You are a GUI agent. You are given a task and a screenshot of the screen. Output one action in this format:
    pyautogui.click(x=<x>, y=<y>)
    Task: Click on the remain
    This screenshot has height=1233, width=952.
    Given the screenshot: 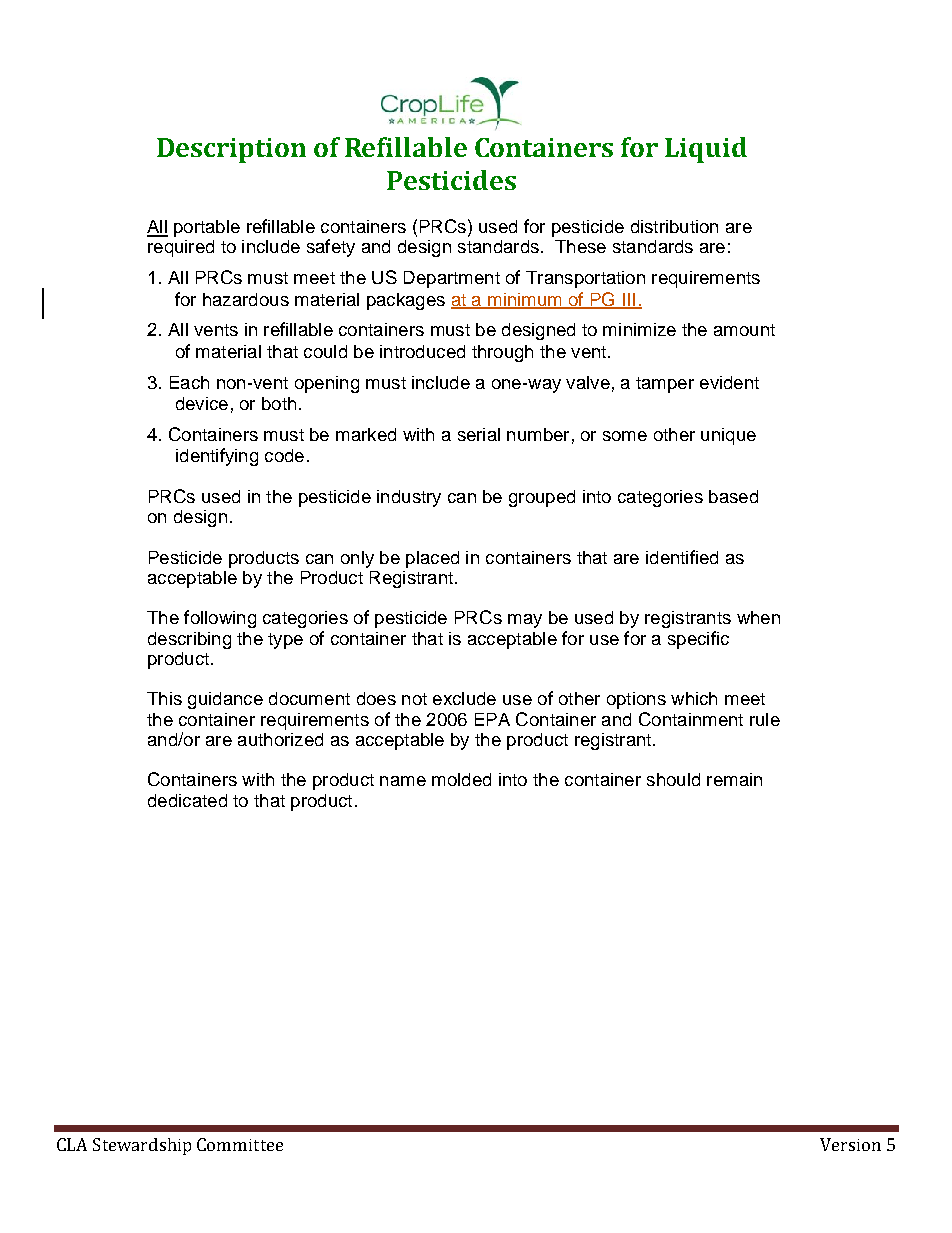 What is the action you would take?
    pyautogui.click(x=734, y=779)
